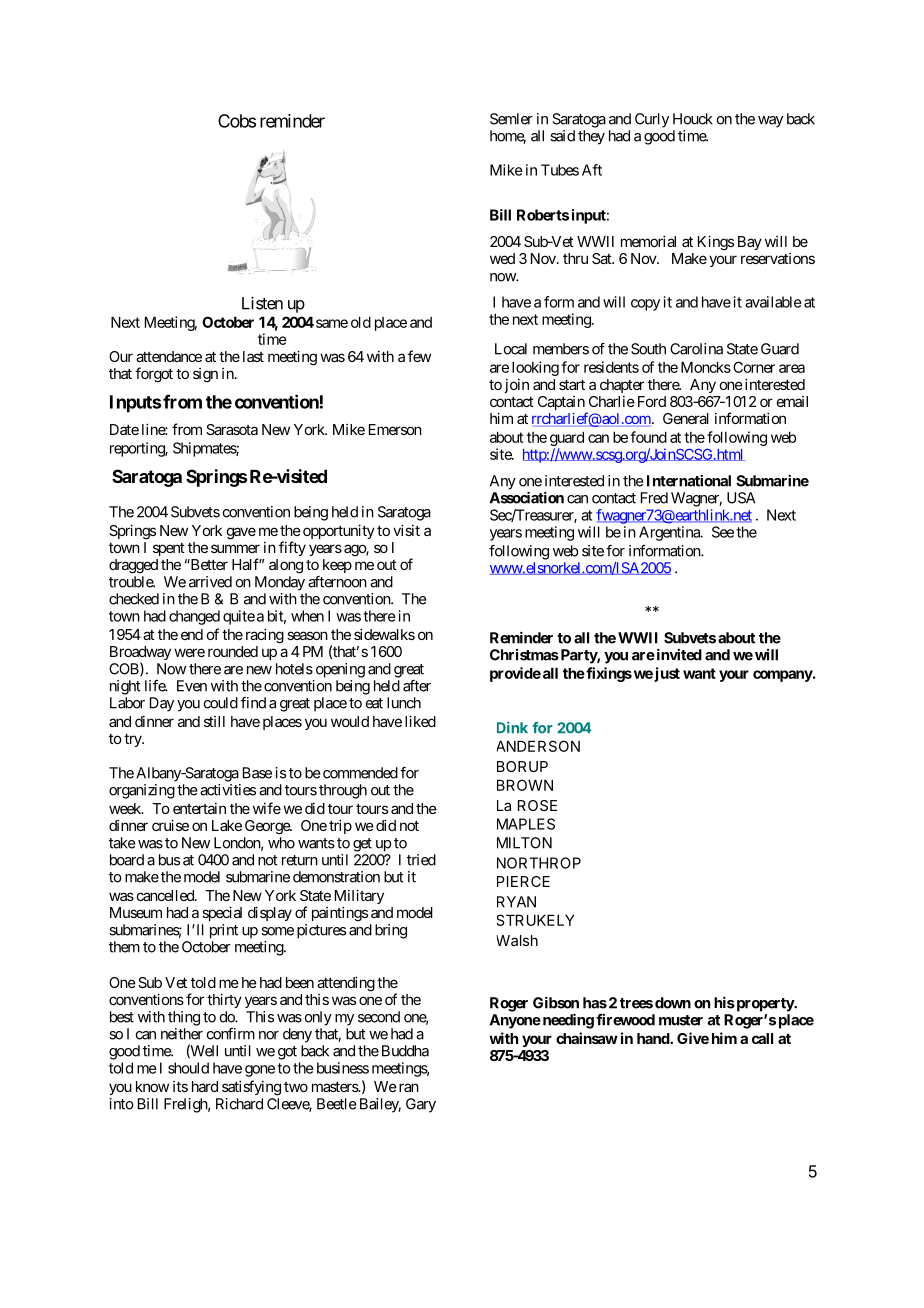 The image size is (924, 1308). Describe the element at coordinates (228, 790) in the page. I see `activities` at that location.
